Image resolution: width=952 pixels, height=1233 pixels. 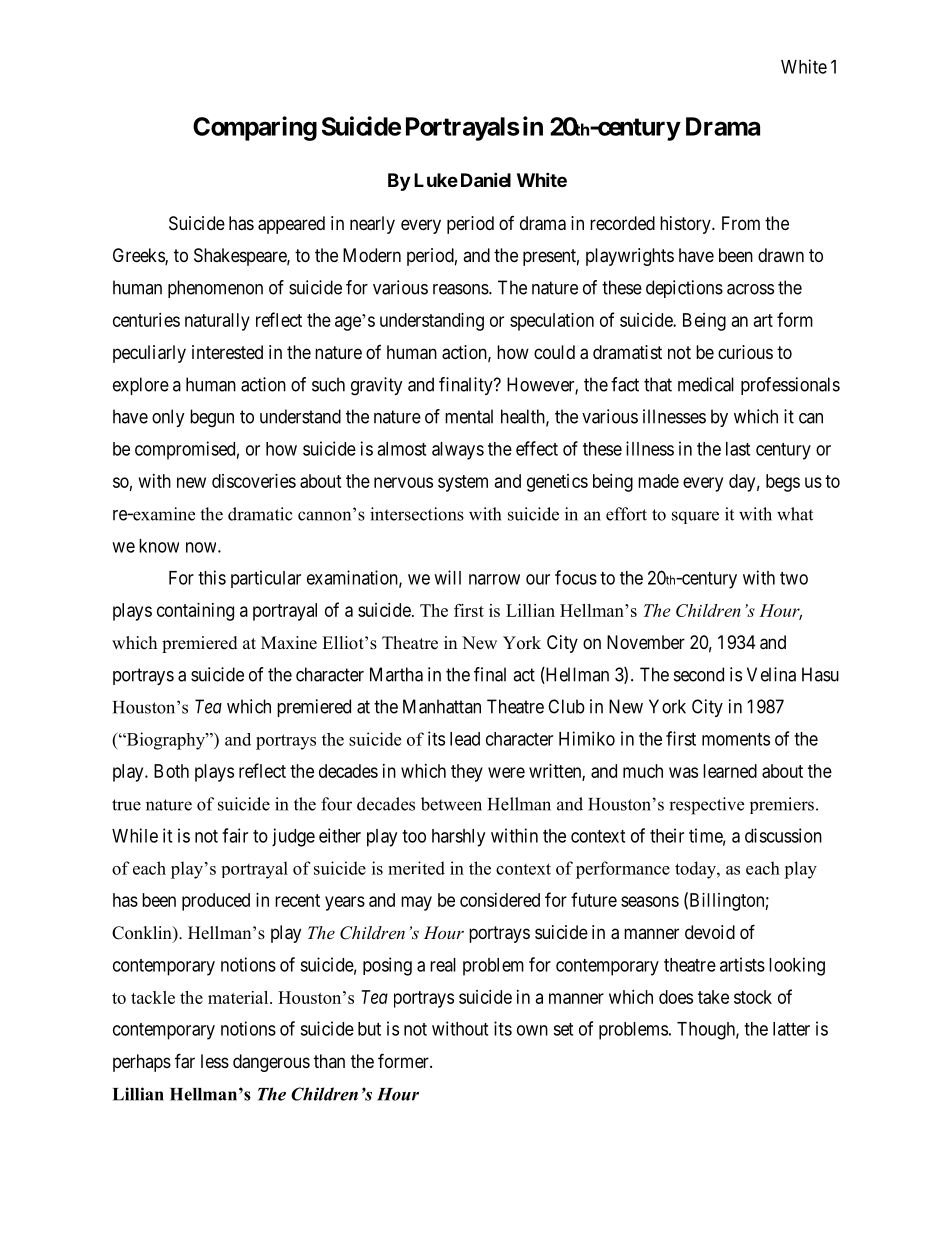 What do you see at coordinates (195, 612) in the document?
I see `containing` at bounding box center [195, 612].
